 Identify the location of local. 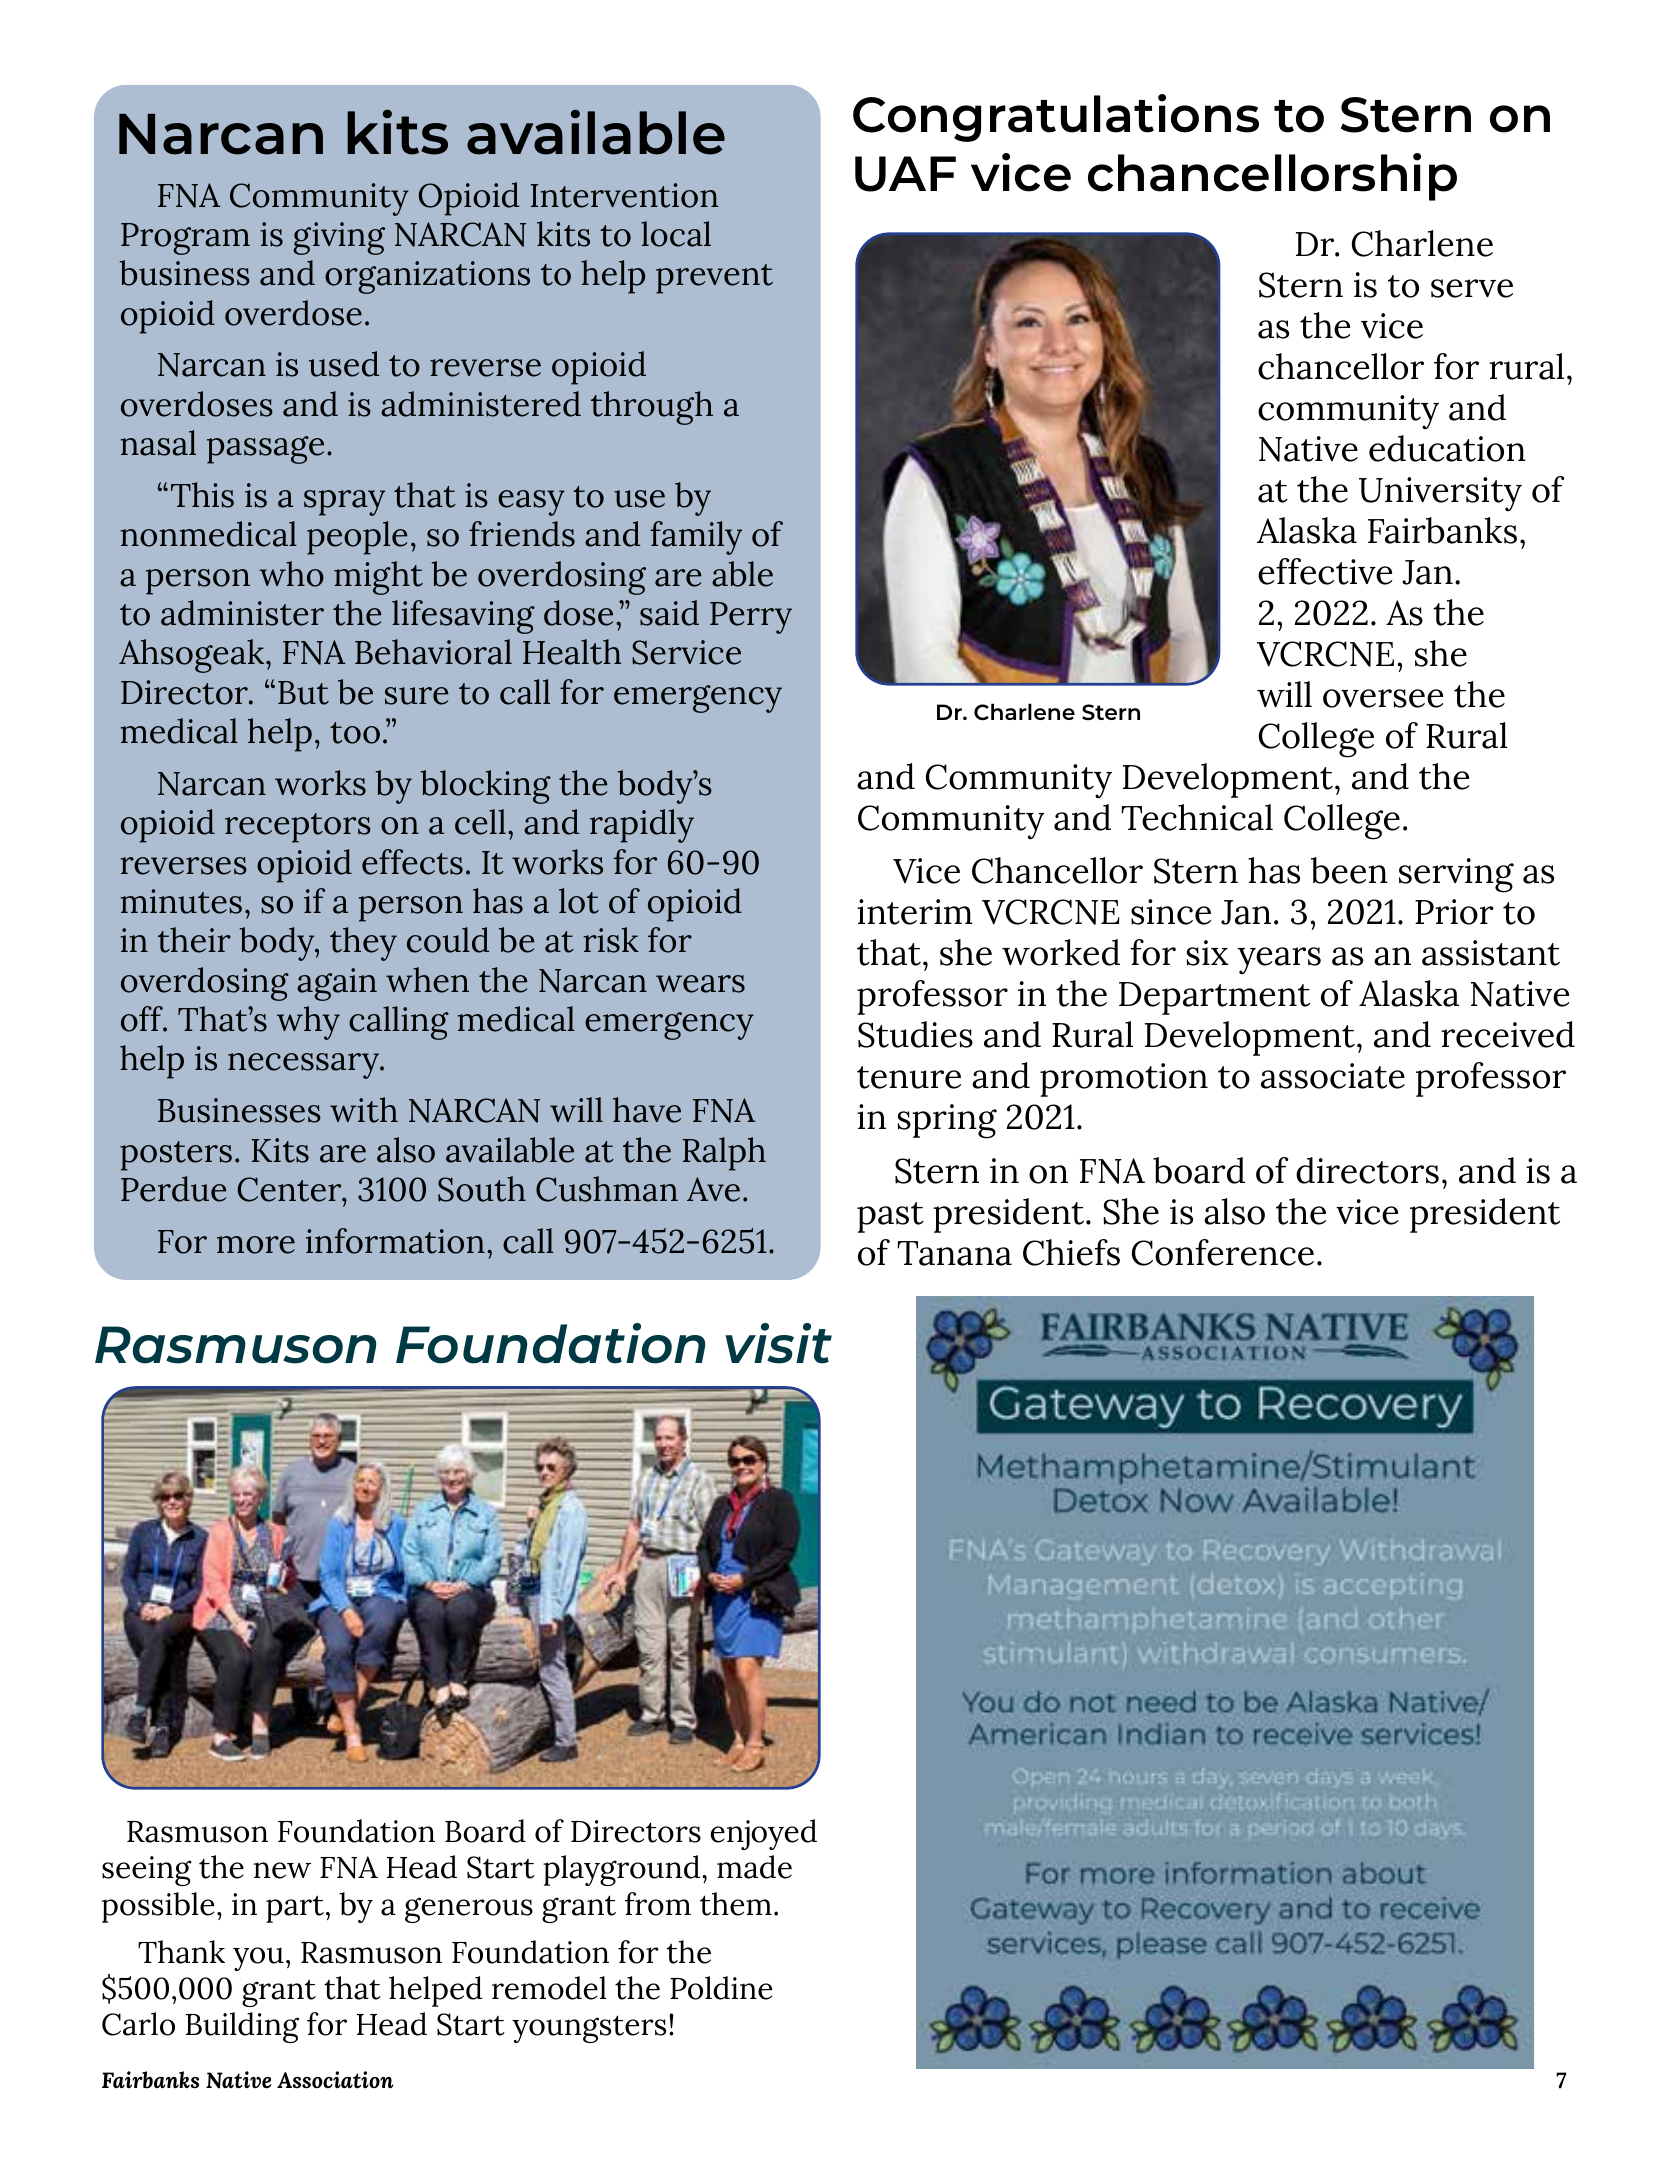
(676, 234).
